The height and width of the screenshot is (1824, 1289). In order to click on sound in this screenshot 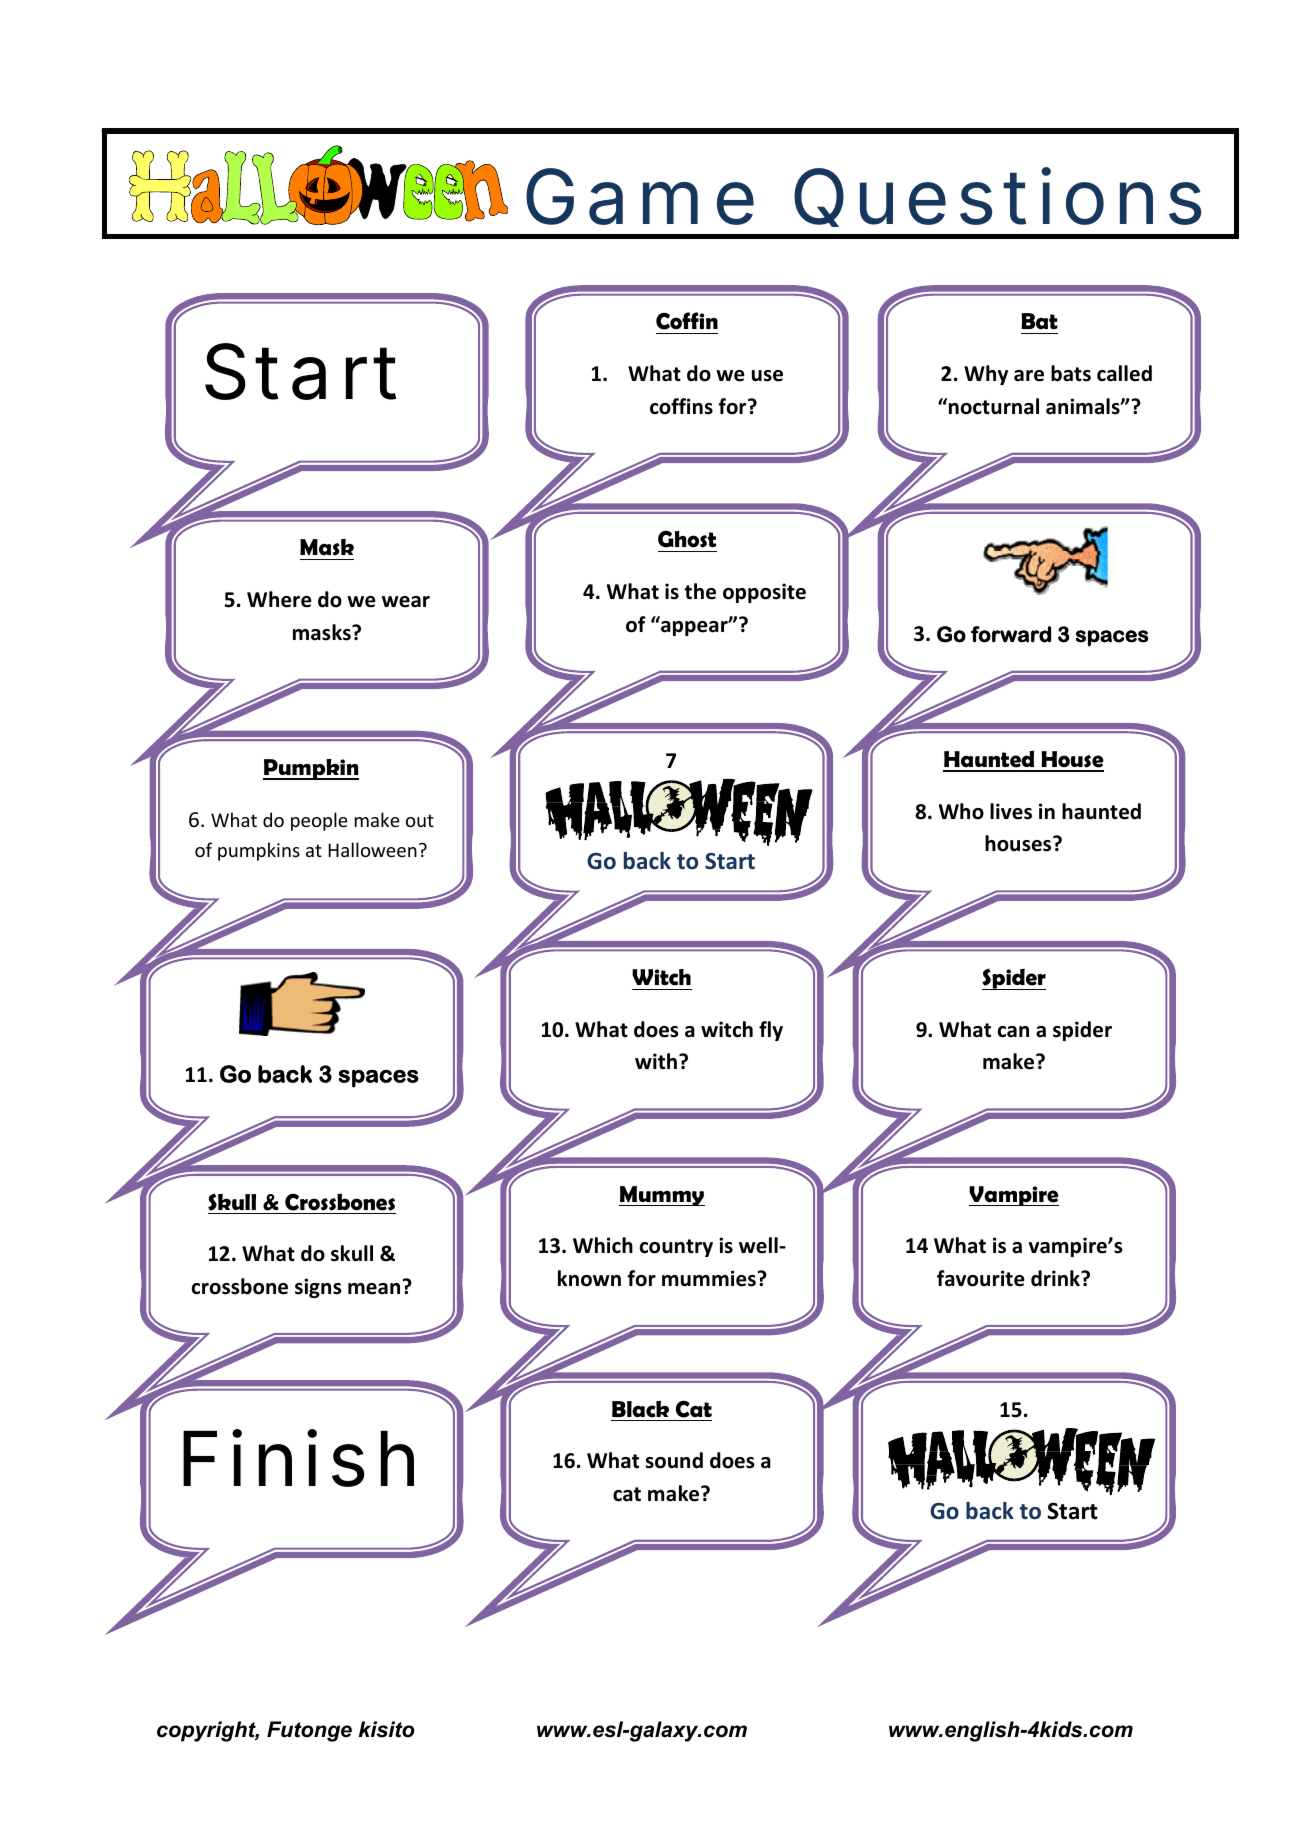, I will do `click(674, 1460)`.
